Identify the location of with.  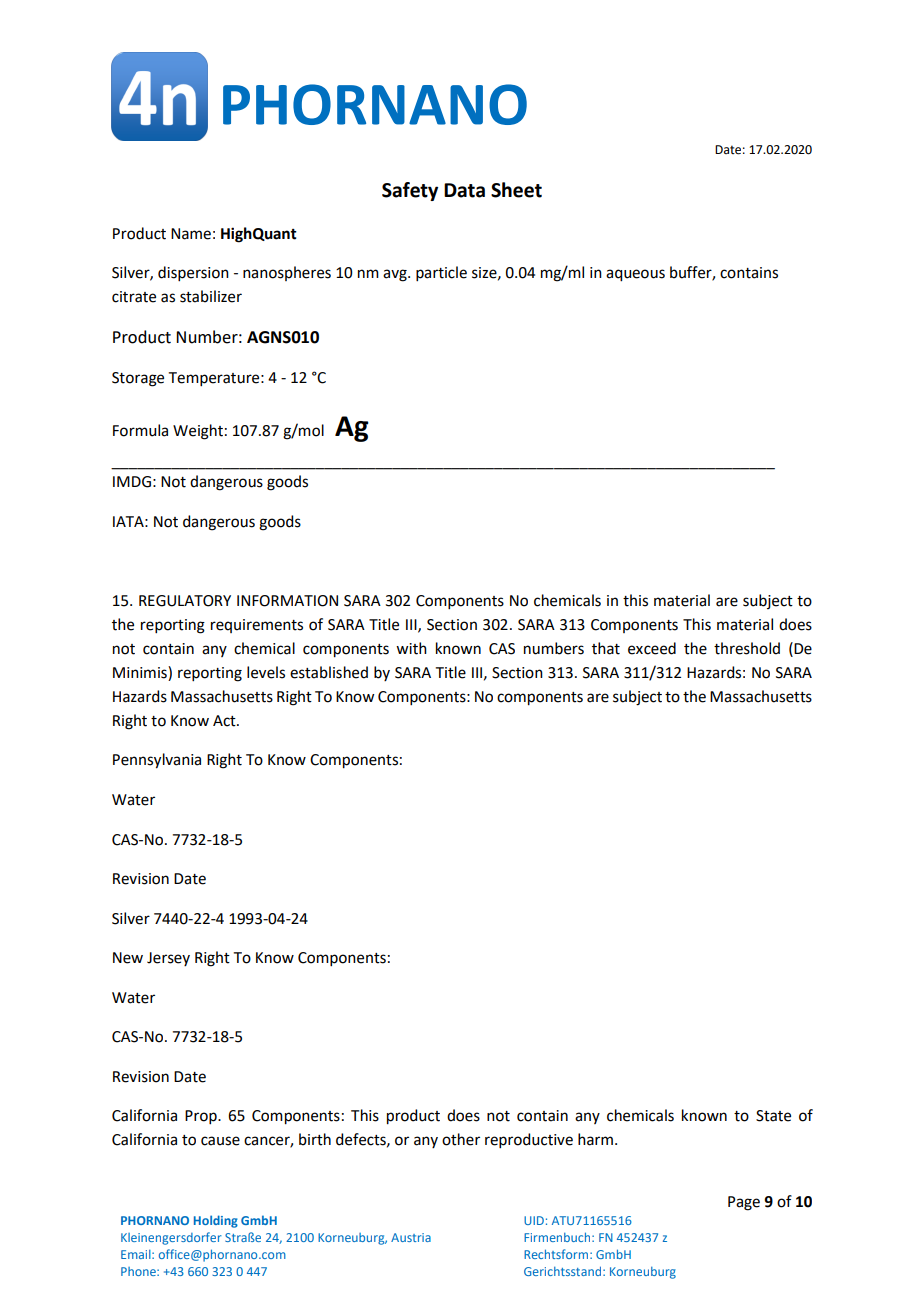
(411, 648).
